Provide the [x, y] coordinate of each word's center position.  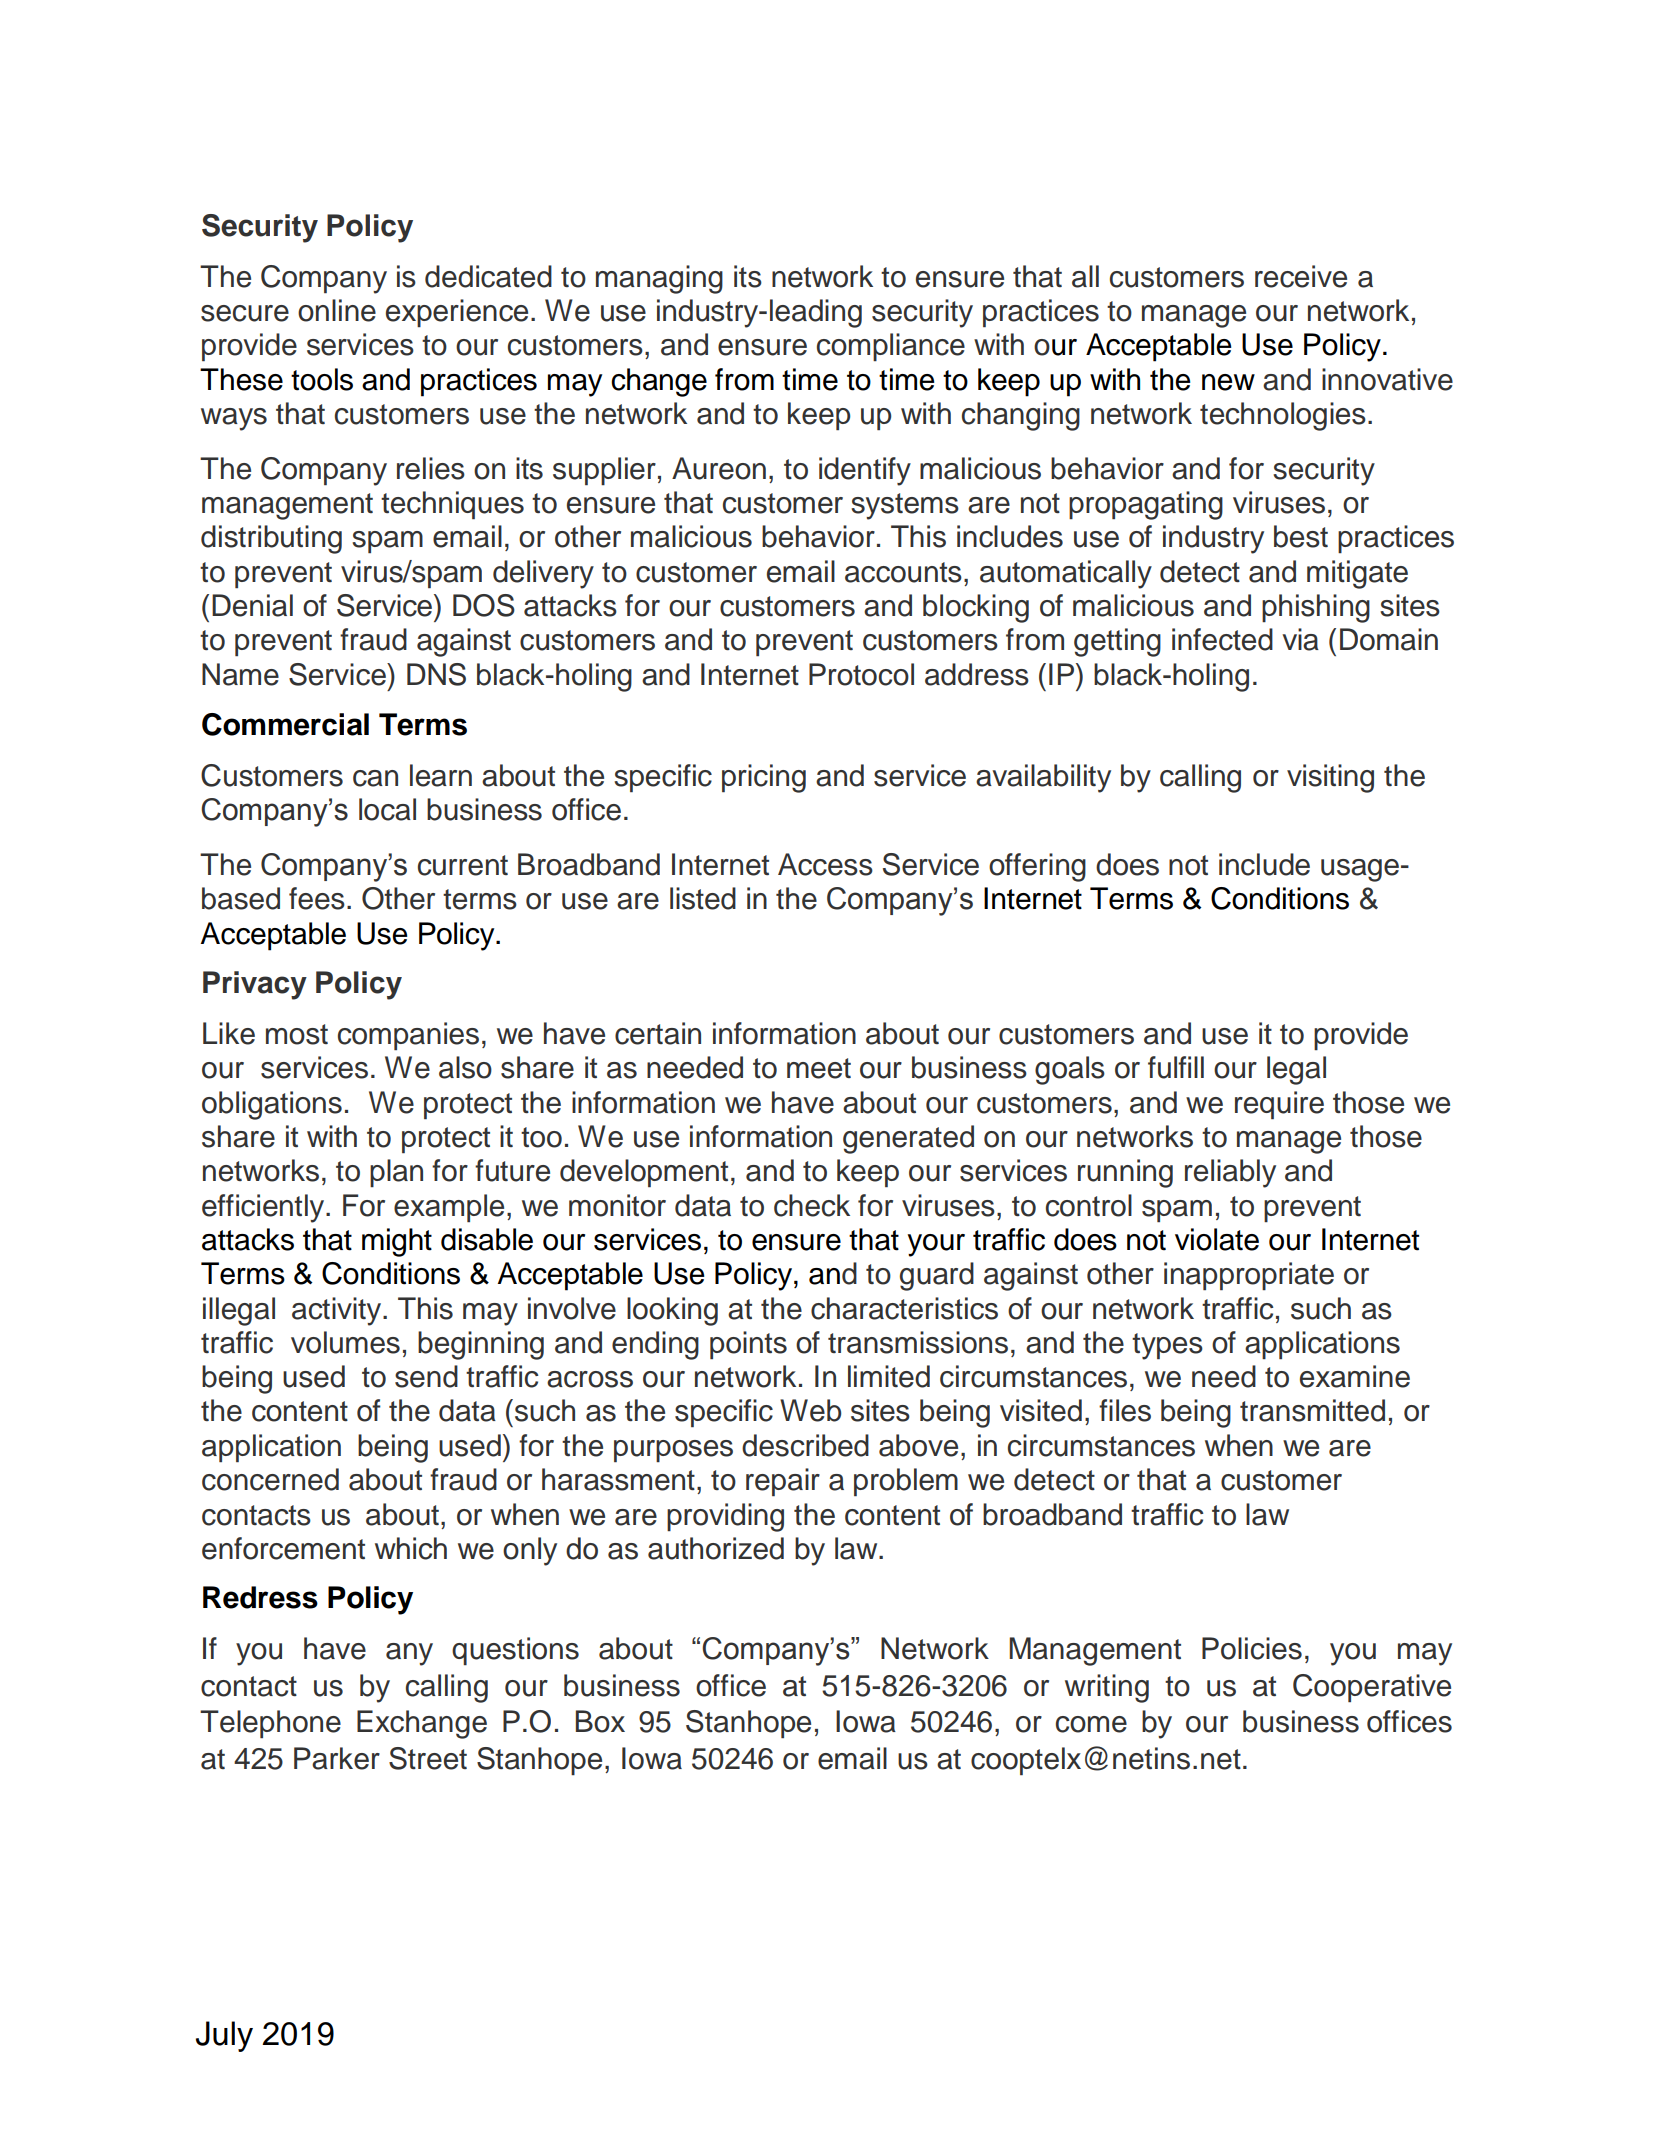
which [411, 1548]
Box [600, 1721]
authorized [716, 1548]
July [224, 2036]
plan [396, 1173]
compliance [891, 347]
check [812, 1205]
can [375, 778]
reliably [1230, 1173]
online [337, 310]
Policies [1252, 1648]
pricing [764, 778]
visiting [1330, 778]
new [1228, 382]
